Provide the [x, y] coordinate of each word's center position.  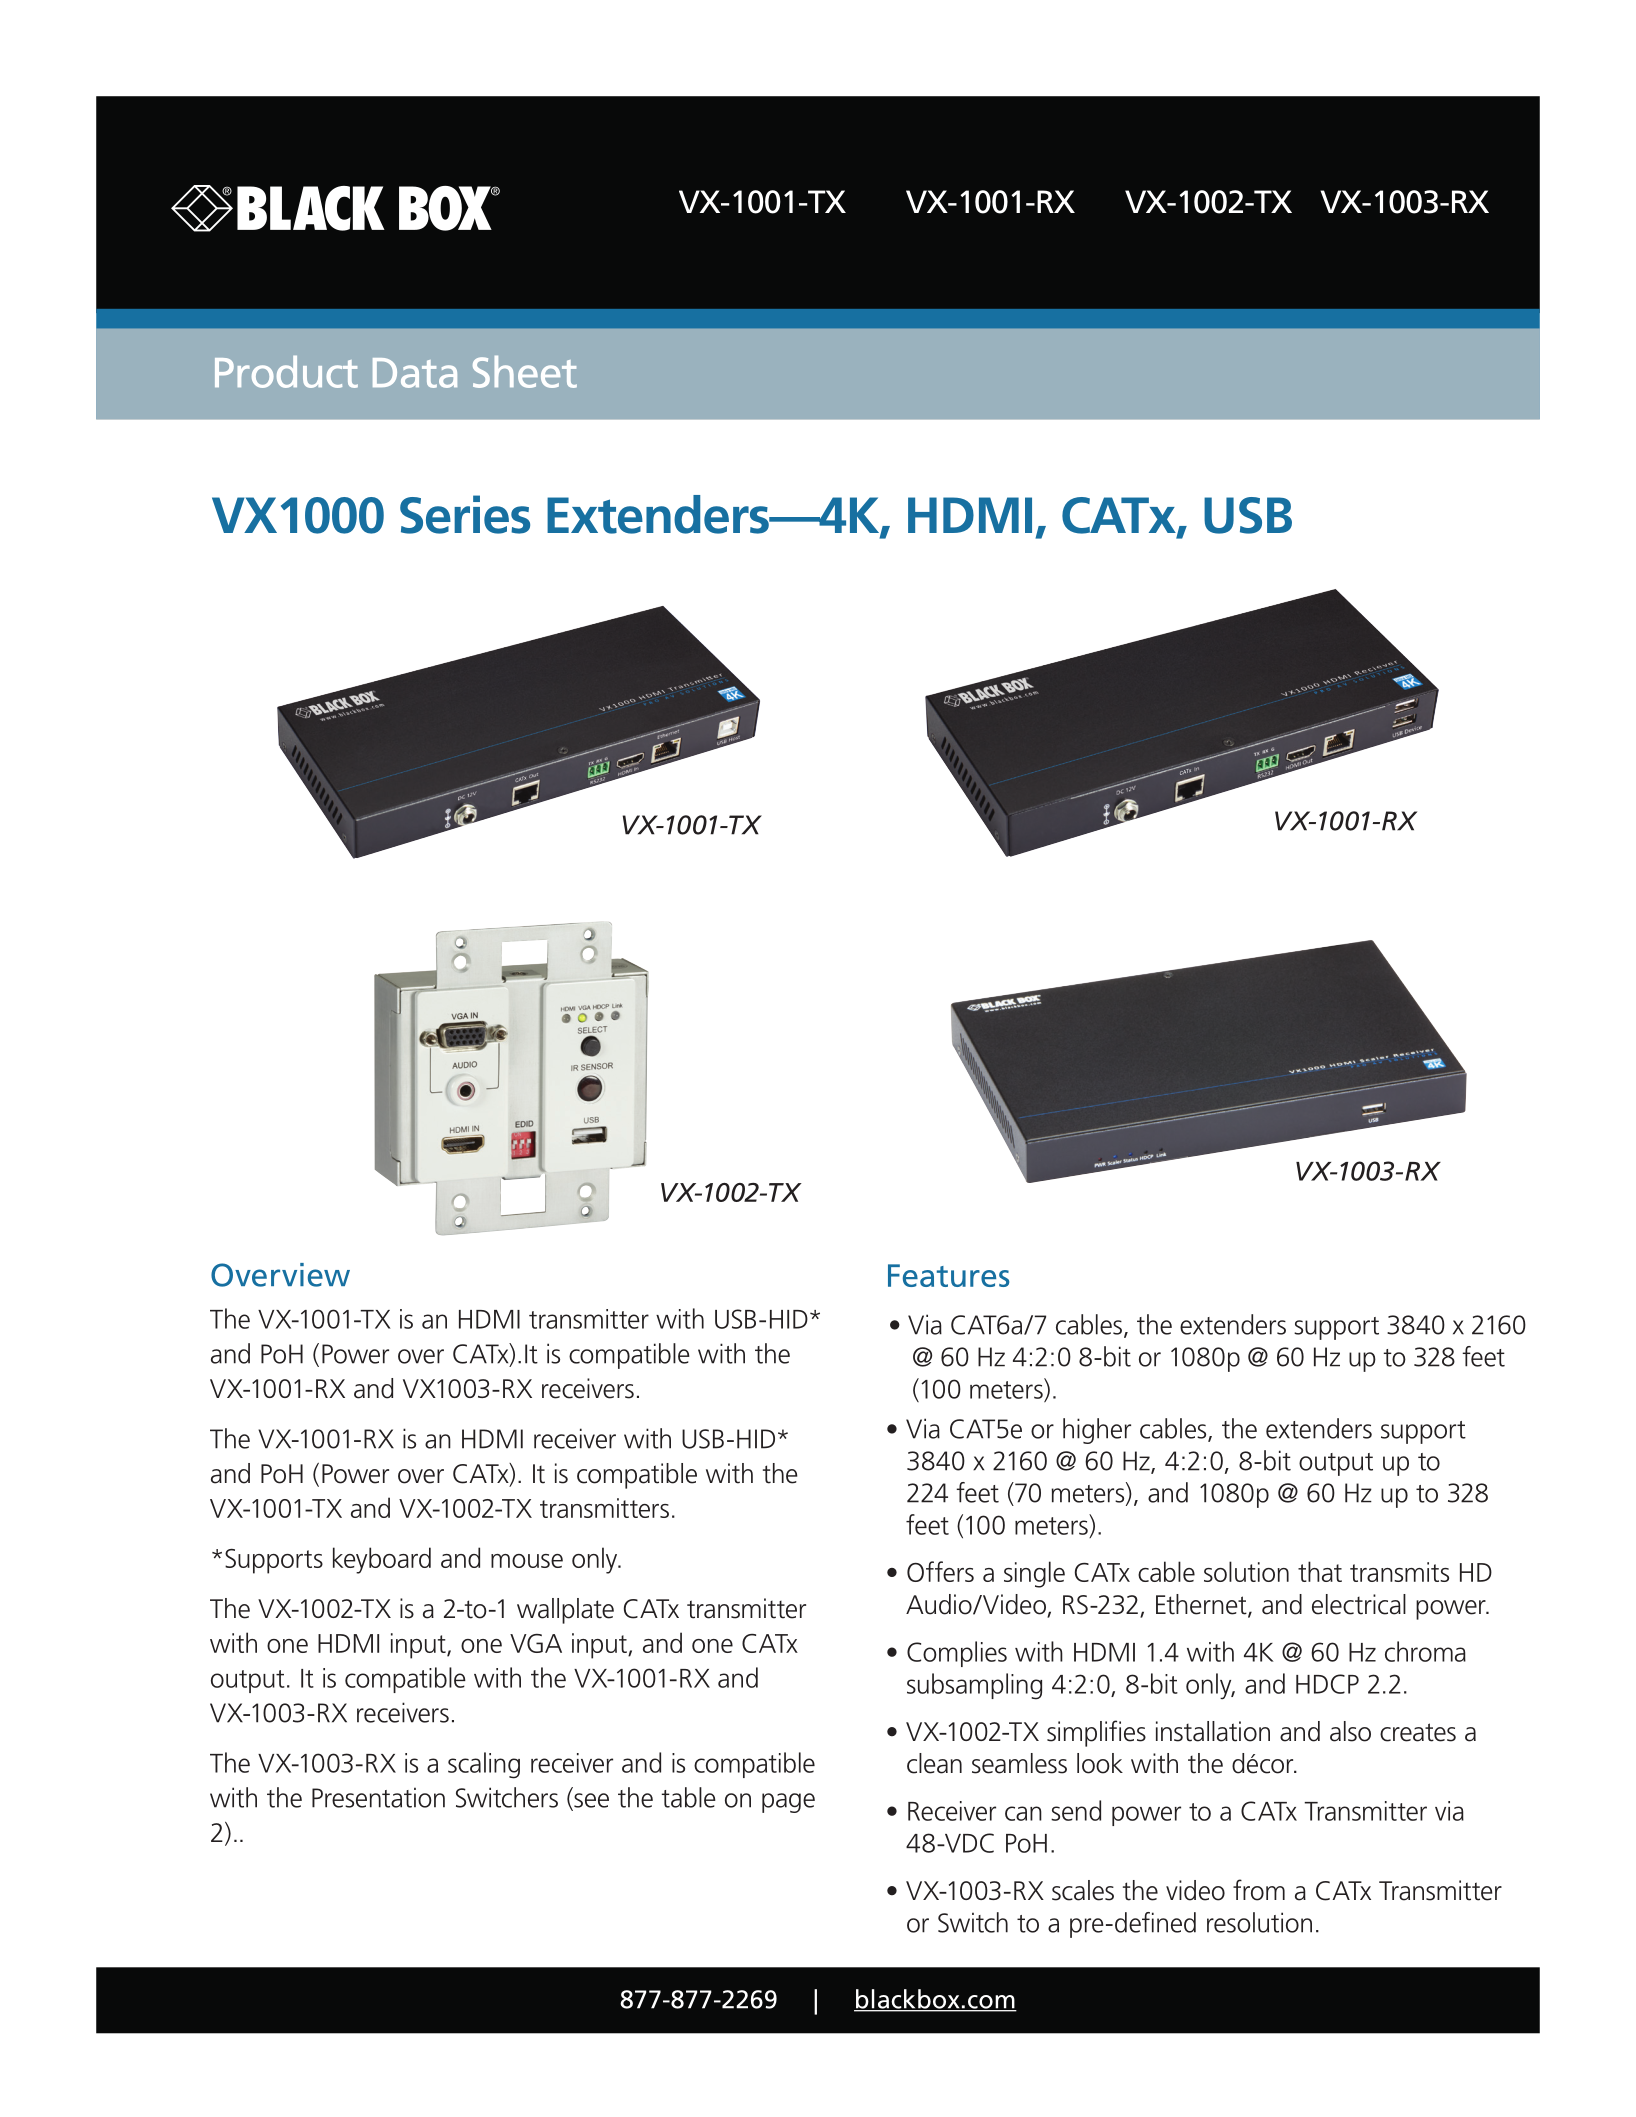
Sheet [525, 372]
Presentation [378, 1797]
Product [286, 372]
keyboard [382, 1560]
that [1320, 1571]
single [1034, 1574]
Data [415, 373]
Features [948, 1275]
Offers [940, 1571]
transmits [1399, 1572]
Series [465, 514]
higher [1097, 1431]
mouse [527, 1561]
